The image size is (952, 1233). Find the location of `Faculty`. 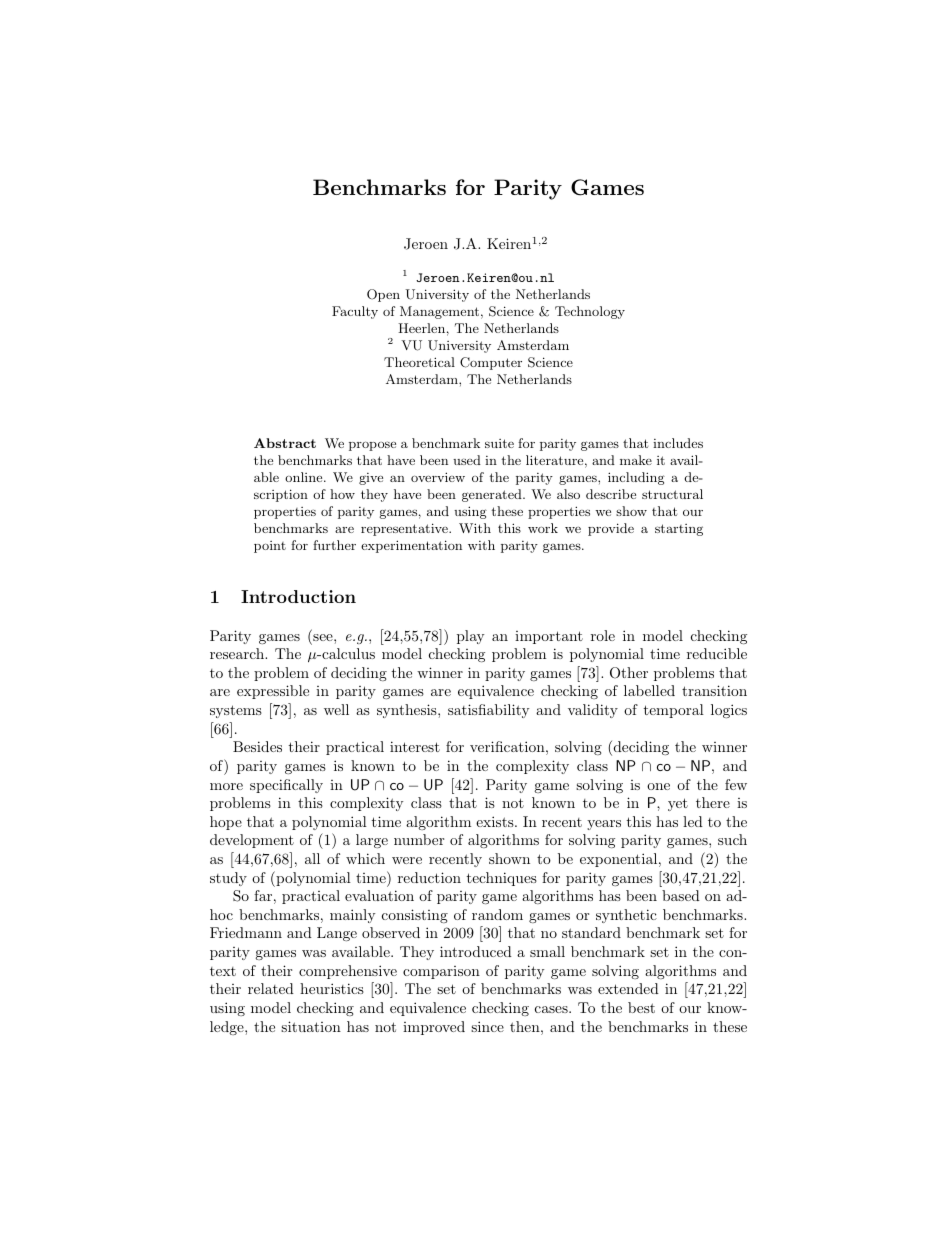

Faculty is located at coordinates (355, 312).
